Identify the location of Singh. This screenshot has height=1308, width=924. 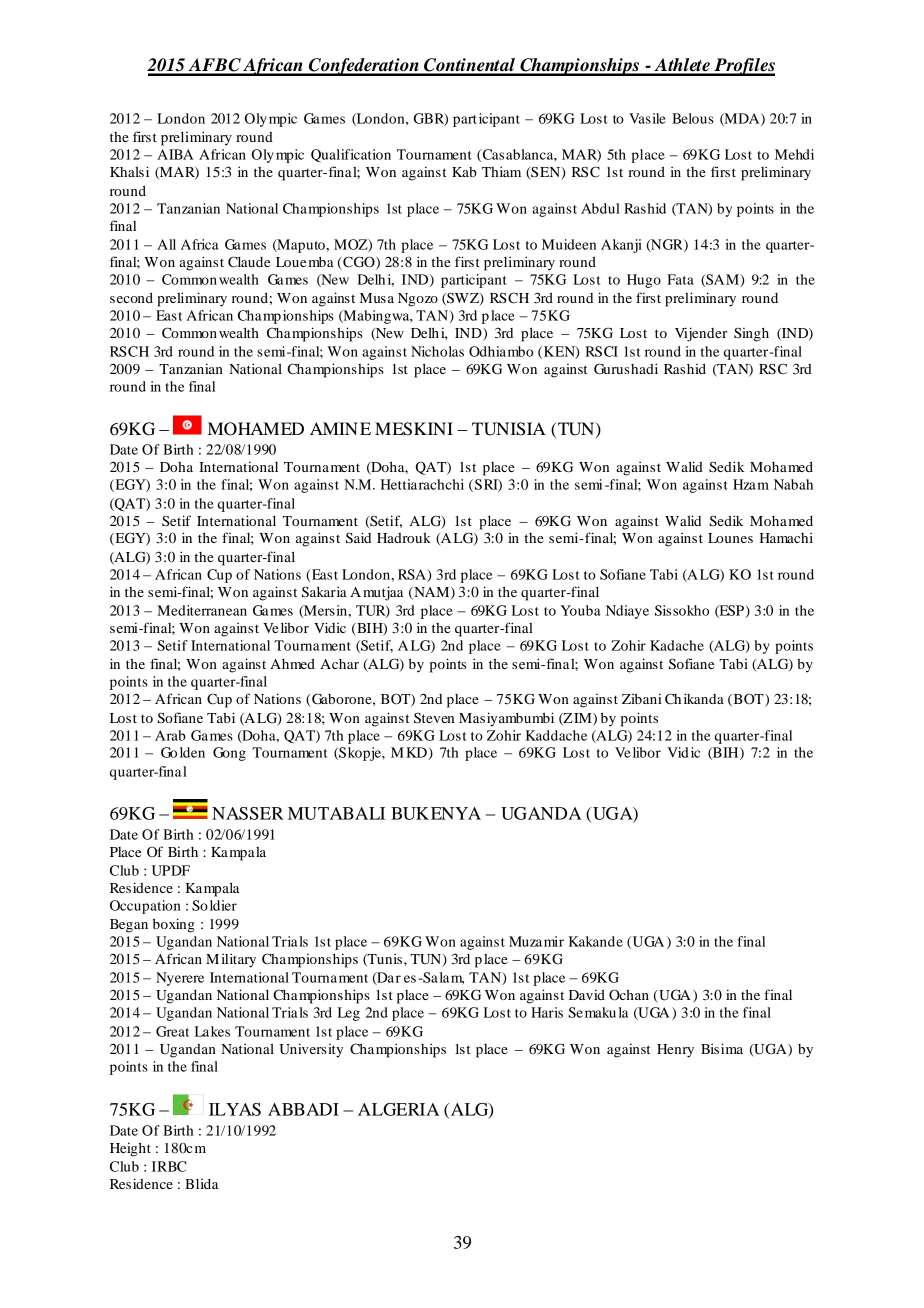
(751, 334).
